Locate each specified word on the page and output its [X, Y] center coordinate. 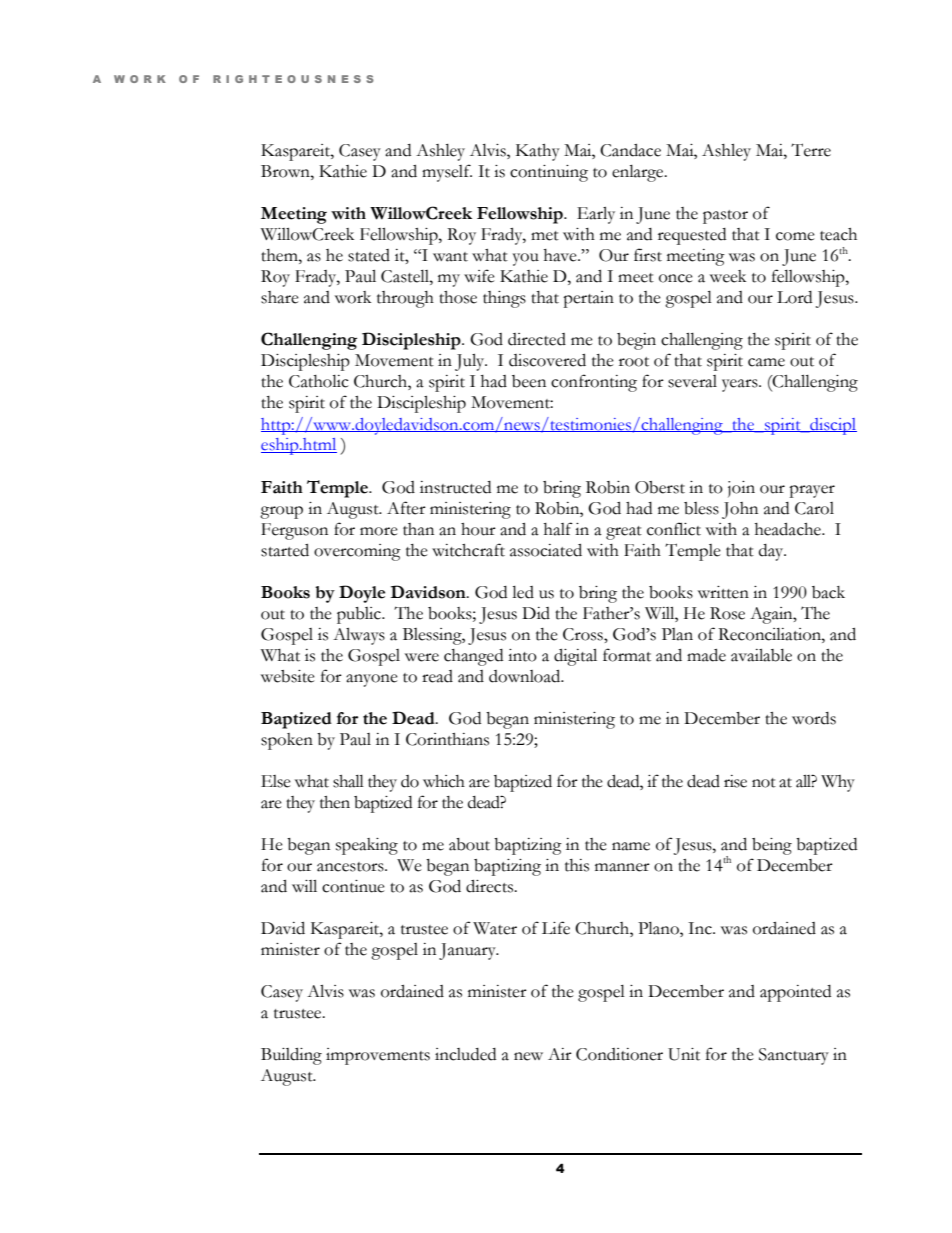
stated [369, 255]
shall [348, 781]
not [764, 783]
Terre [811, 150]
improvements [378, 1056]
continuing [549, 173]
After [406, 508]
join [741, 489]
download [526, 676]
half [558, 529]
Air [560, 1054]
